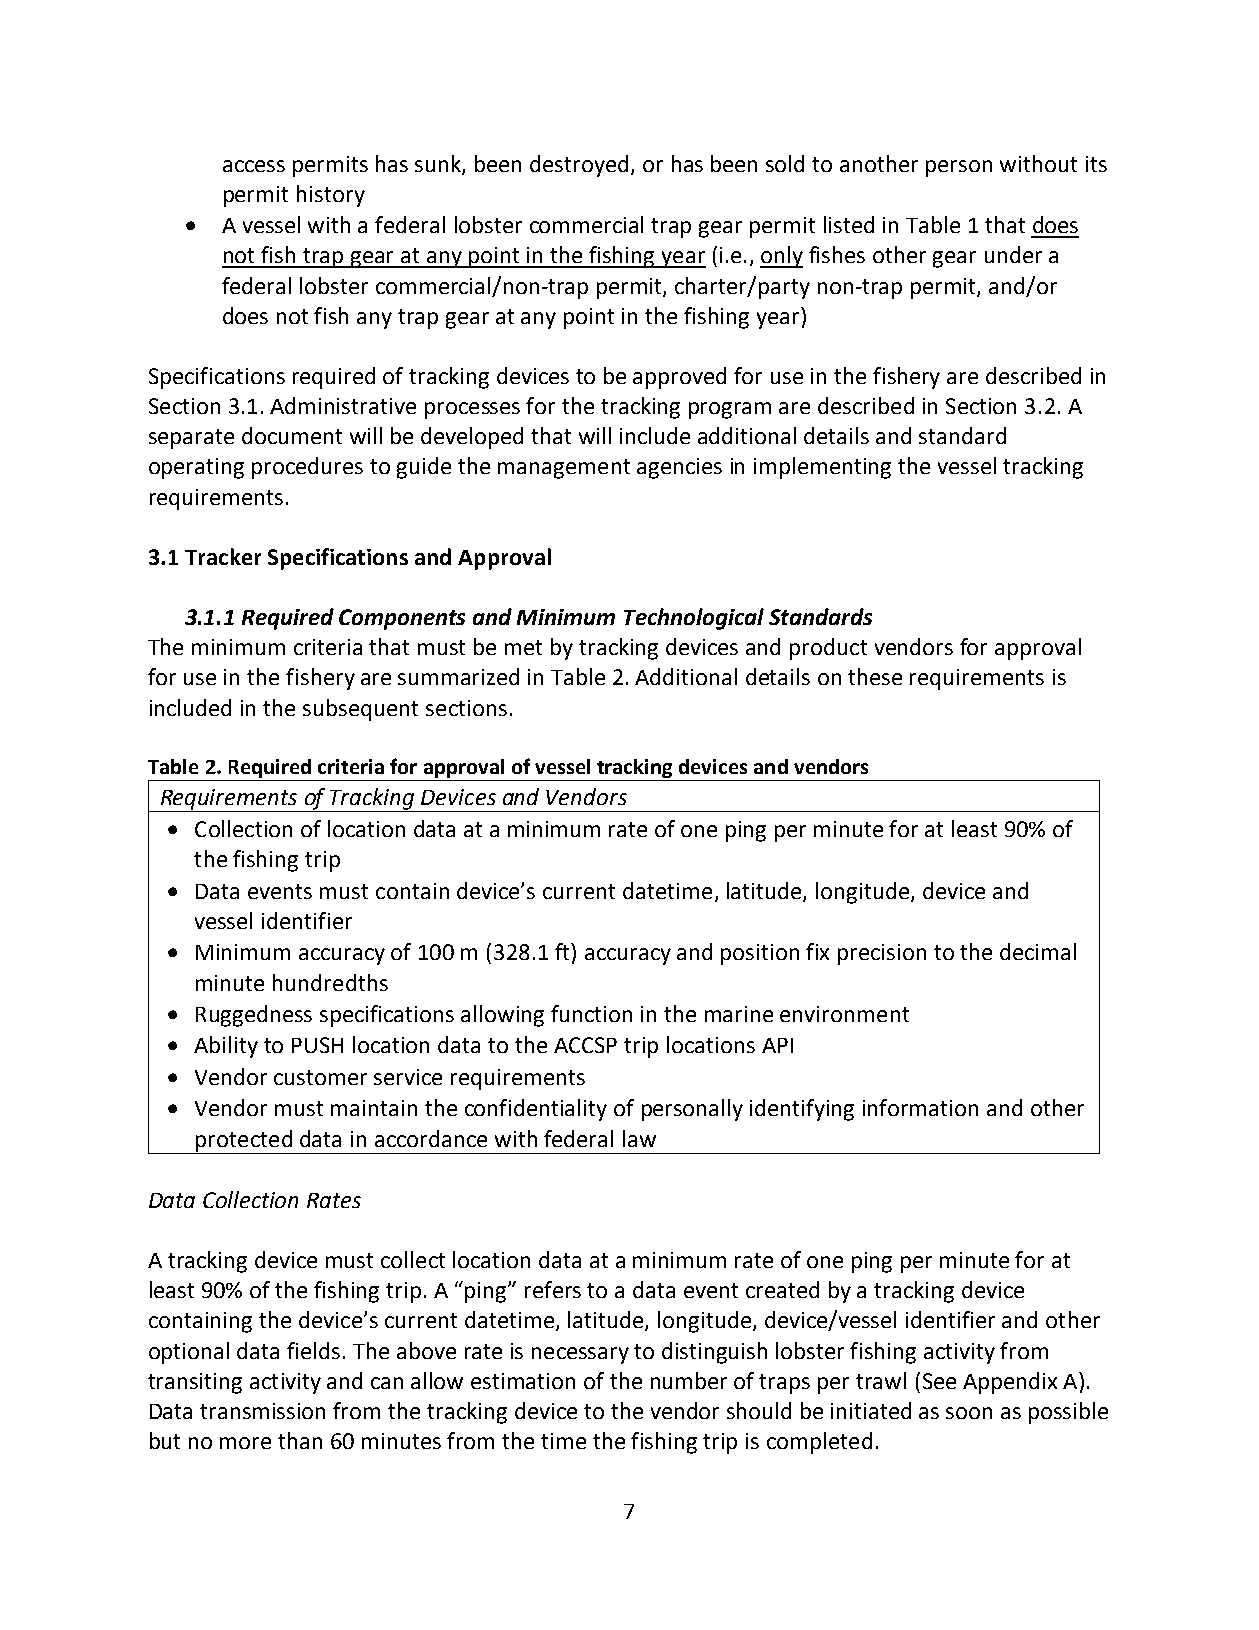  Describe the element at coordinates (1013, 254) in the screenshot. I see `under` at that location.
